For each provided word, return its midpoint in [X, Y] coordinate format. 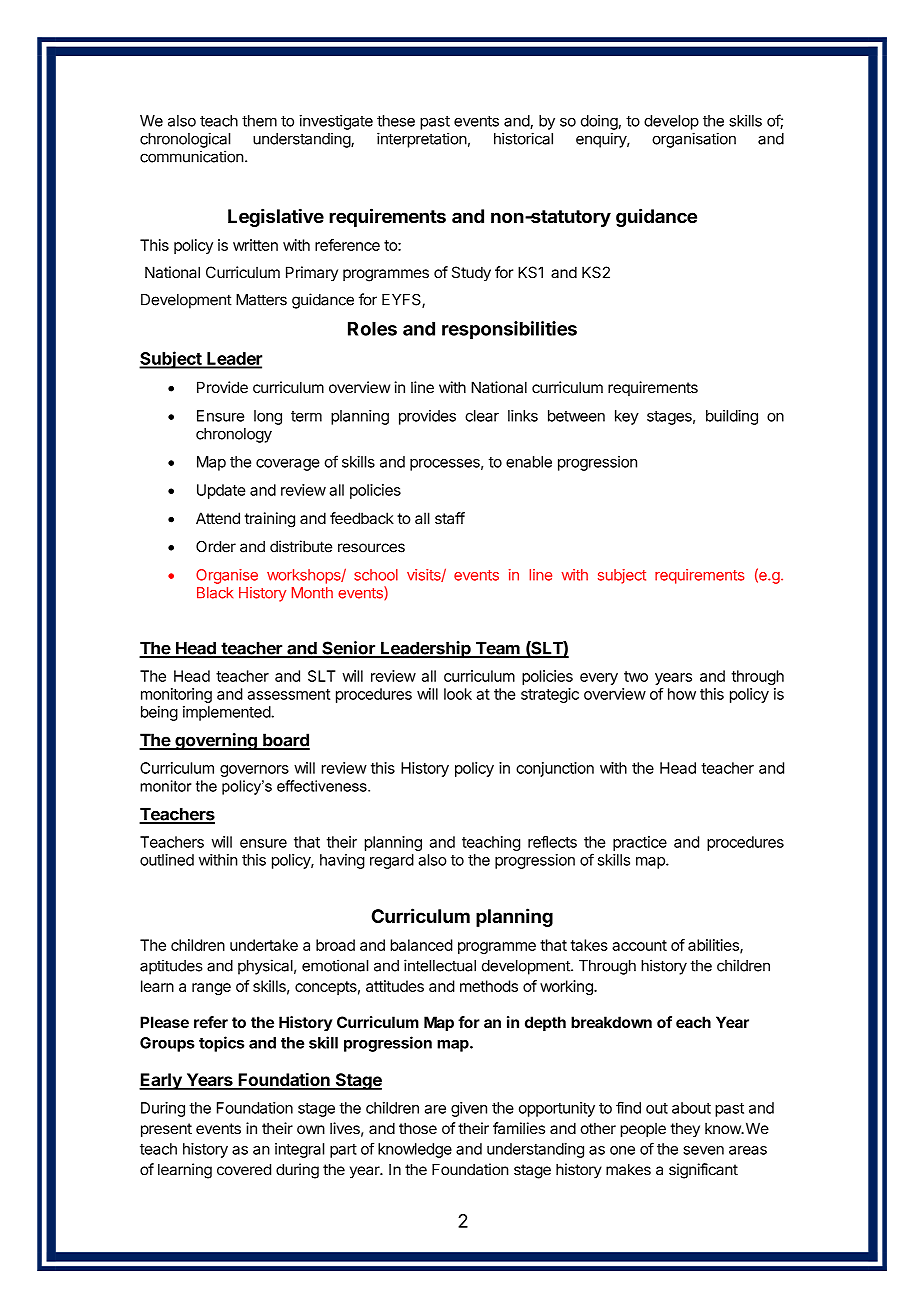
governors [254, 771]
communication [192, 156]
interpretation [422, 140]
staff [450, 518]
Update [221, 491]
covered [244, 1169]
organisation [694, 140]
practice [640, 843]
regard [392, 861]
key [627, 417]
